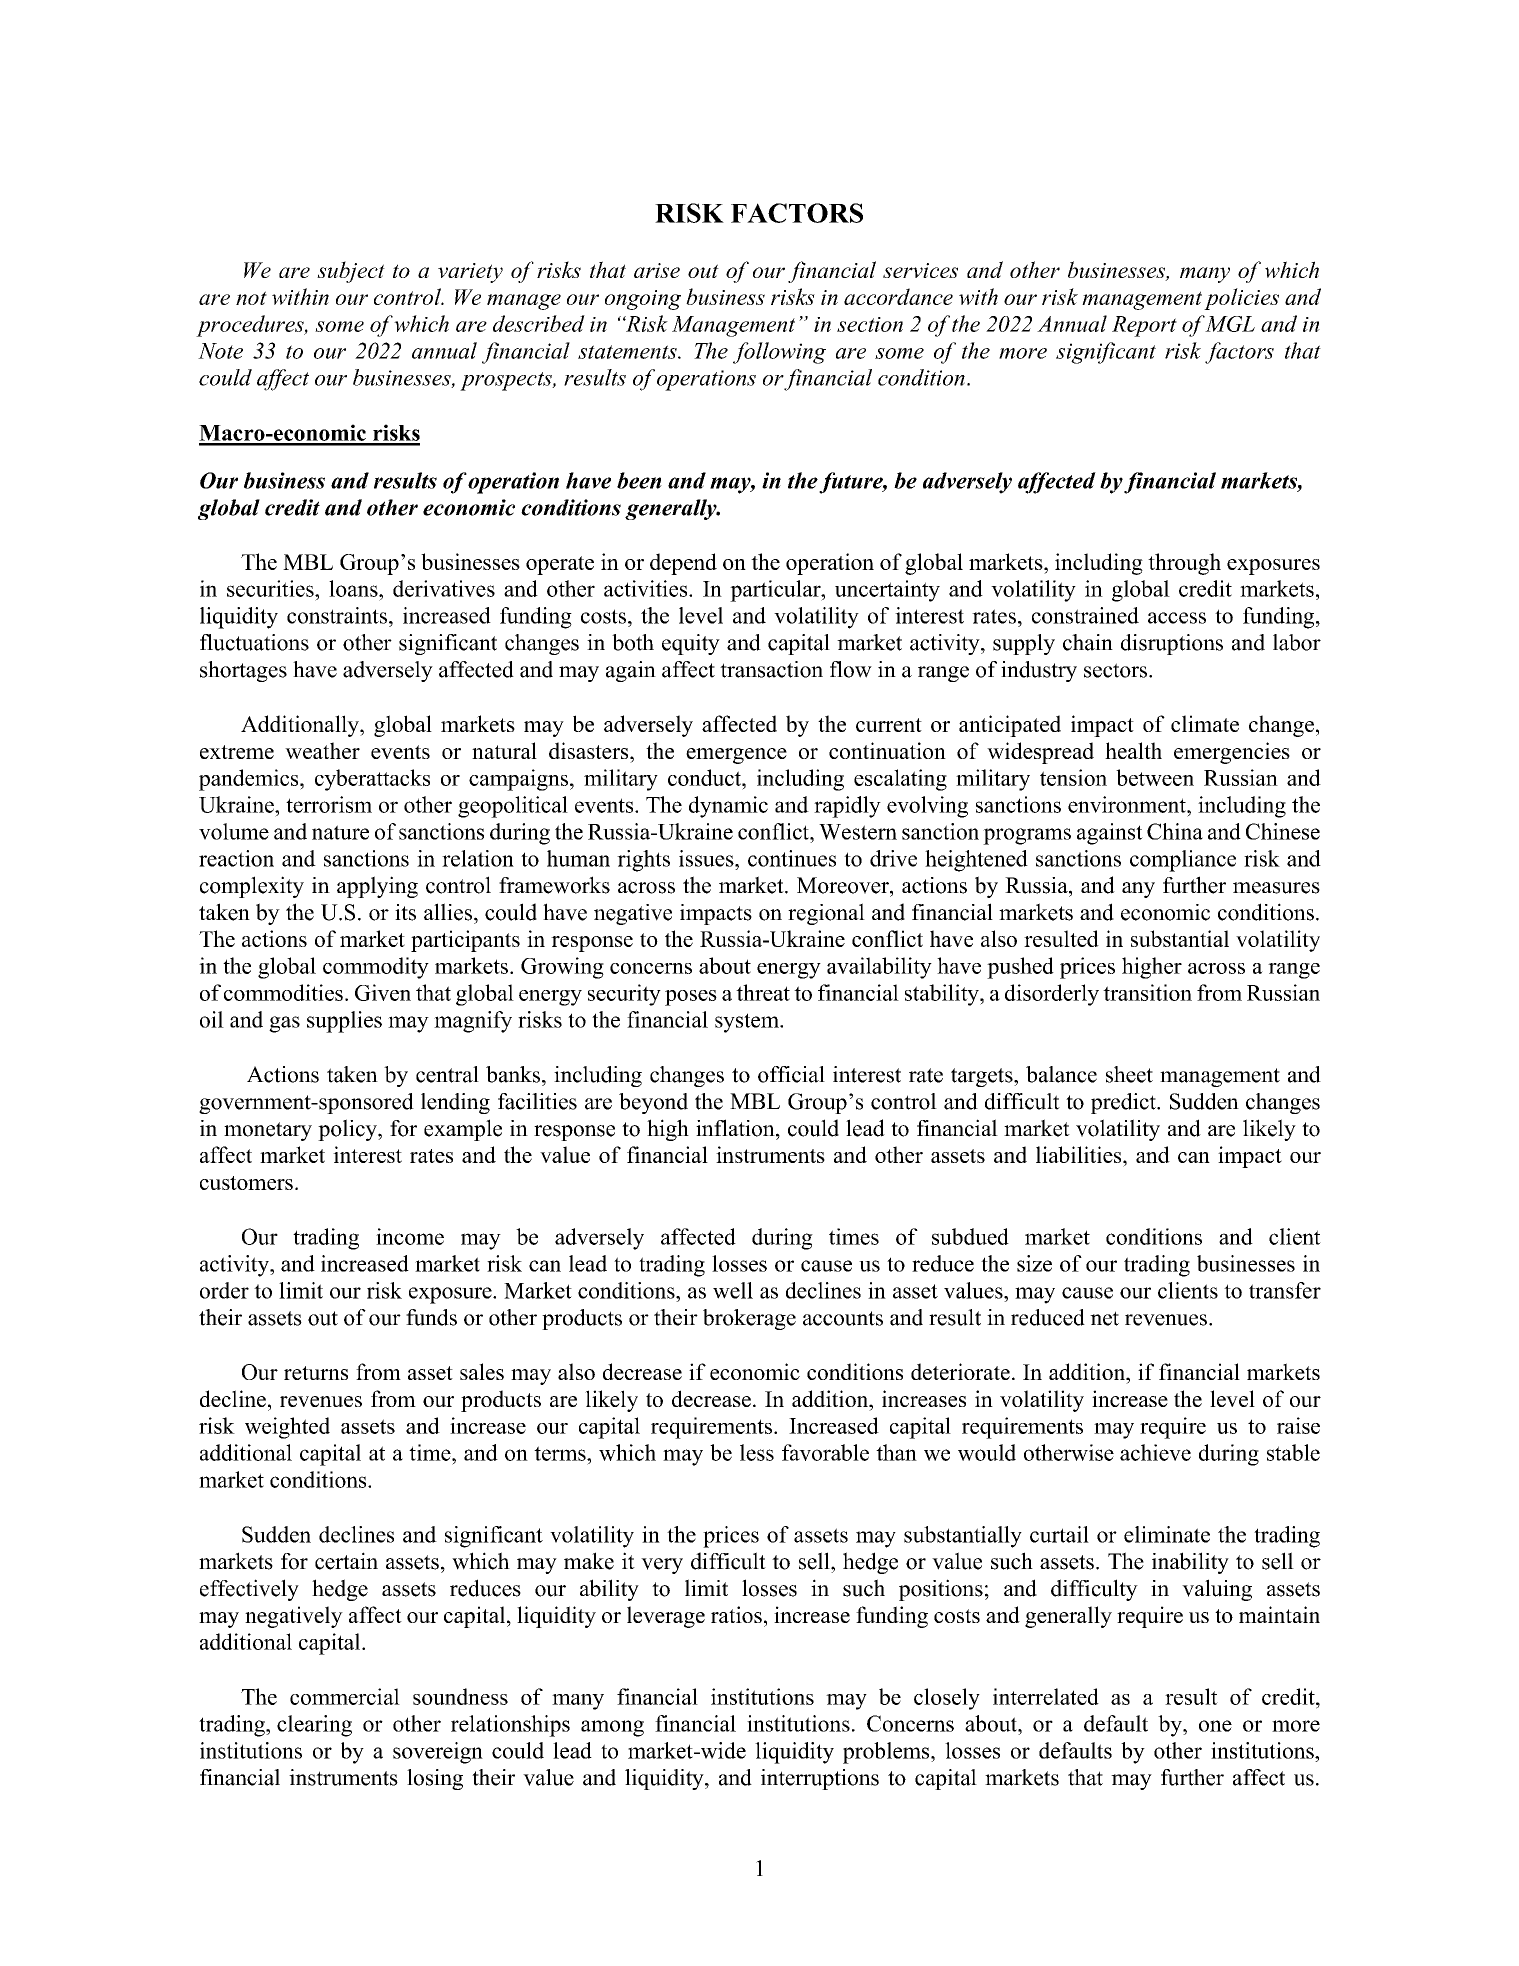 This screenshot has height=1966, width=1519. What do you see at coordinates (1155, 1452) in the screenshot?
I see `achieve` at bounding box center [1155, 1452].
